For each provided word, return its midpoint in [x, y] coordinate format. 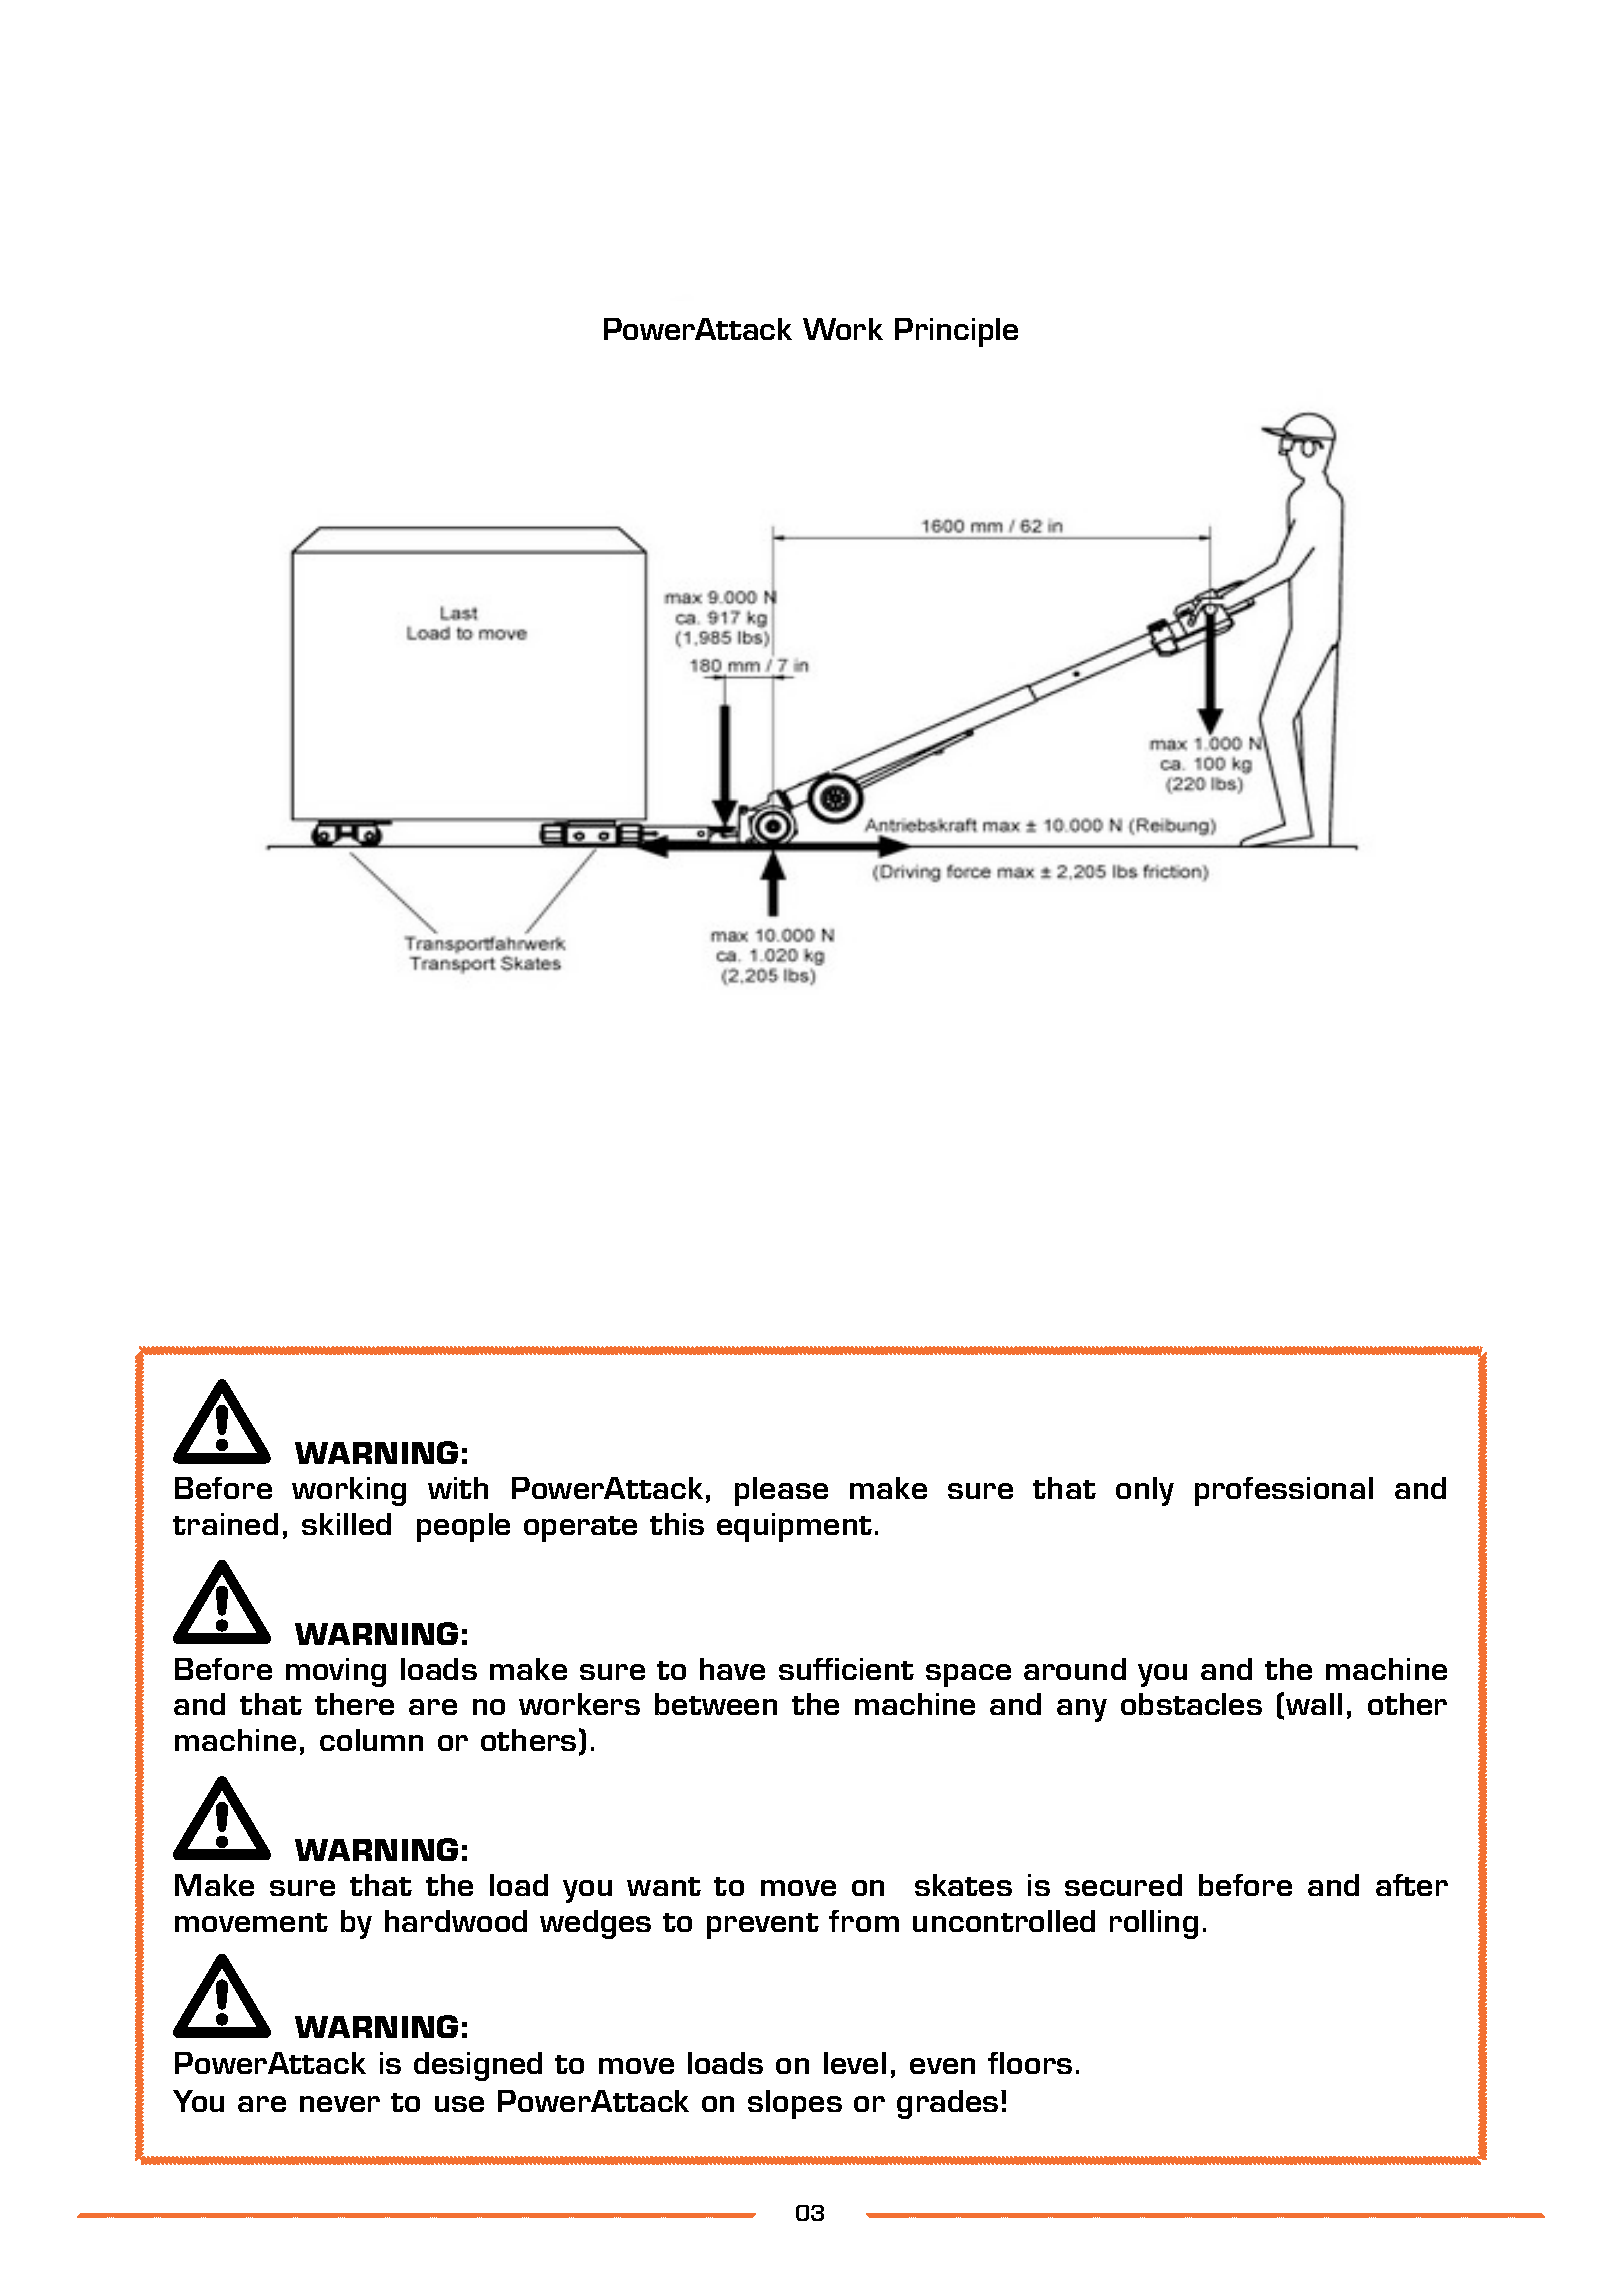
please [781, 1491]
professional [1284, 1491]
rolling [1154, 1924]
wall [1314, 1704]
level [855, 2063]
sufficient [846, 1669]
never [340, 2104]
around [1075, 1669]
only [1145, 1491]
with [458, 1488]
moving [336, 1672]
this [677, 1524]
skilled [346, 1524]
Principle [956, 332]
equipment [794, 1527]
